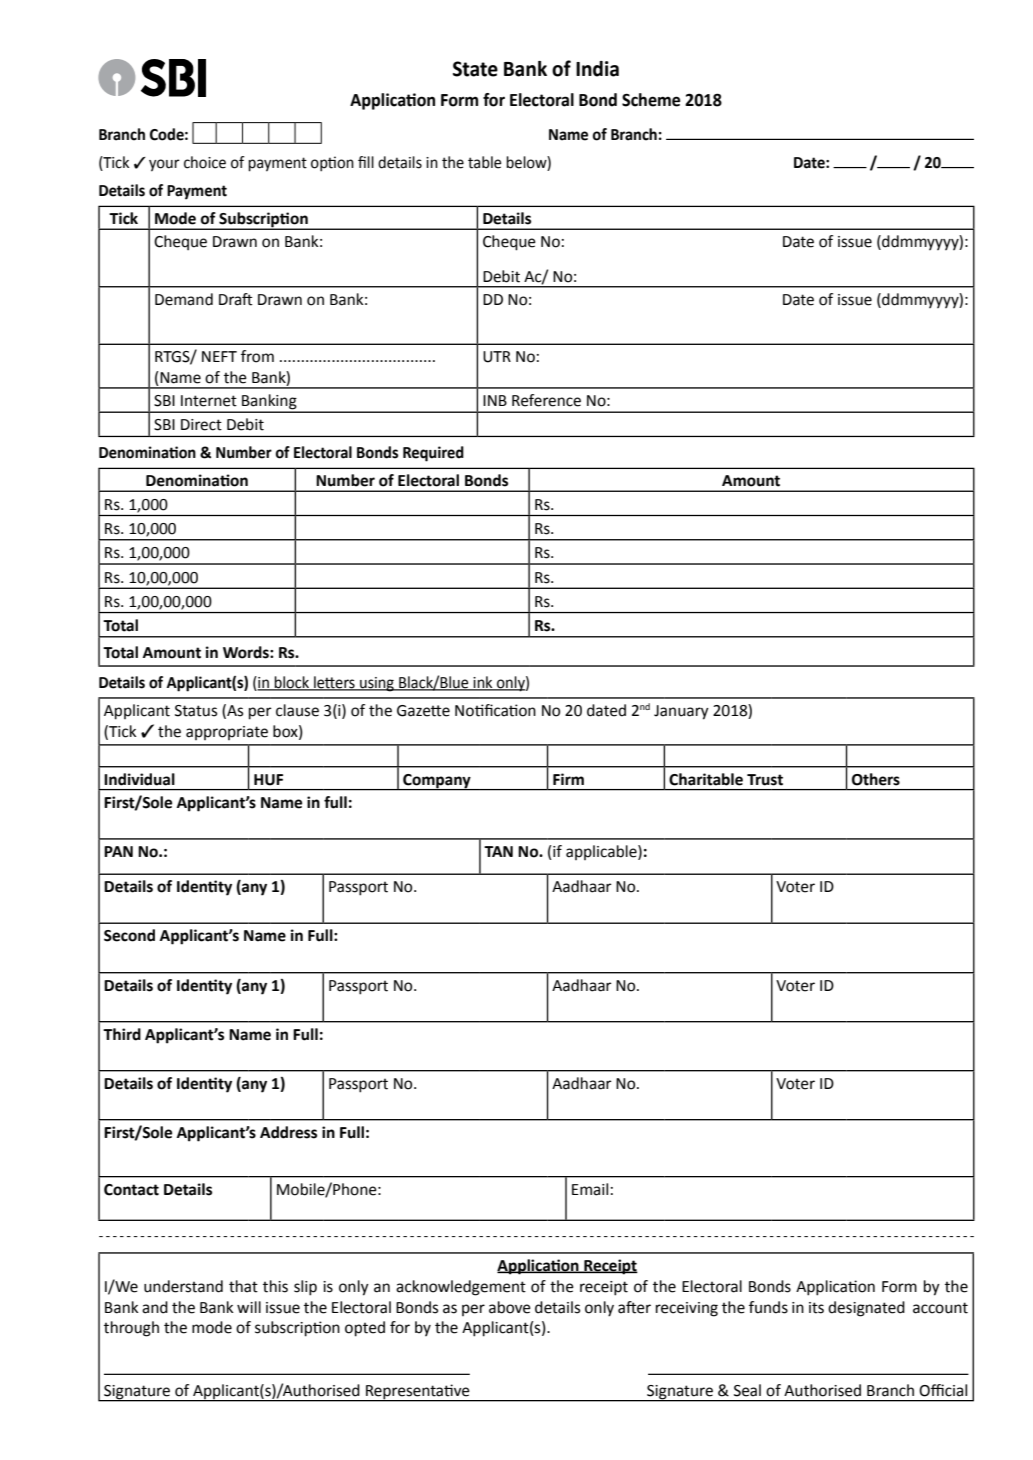 The height and width of the screenshot is (1460, 1033). I want to click on choice, so click(205, 162).
